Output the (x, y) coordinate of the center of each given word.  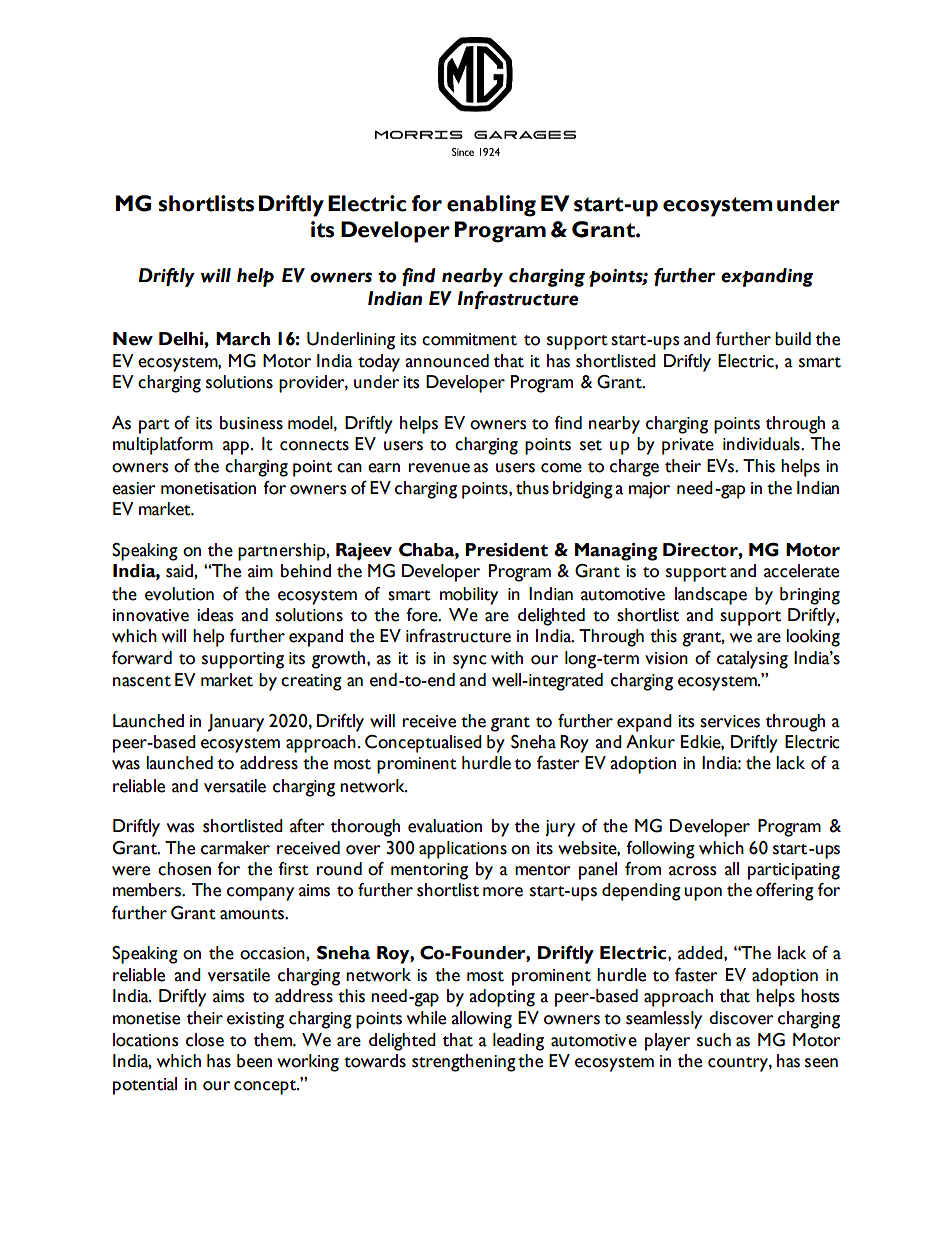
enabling (491, 206)
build (793, 339)
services (730, 721)
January (236, 723)
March (243, 339)
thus (532, 488)
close (205, 1040)
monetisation (208, 488)
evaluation (445, 826)
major (649, 490)
